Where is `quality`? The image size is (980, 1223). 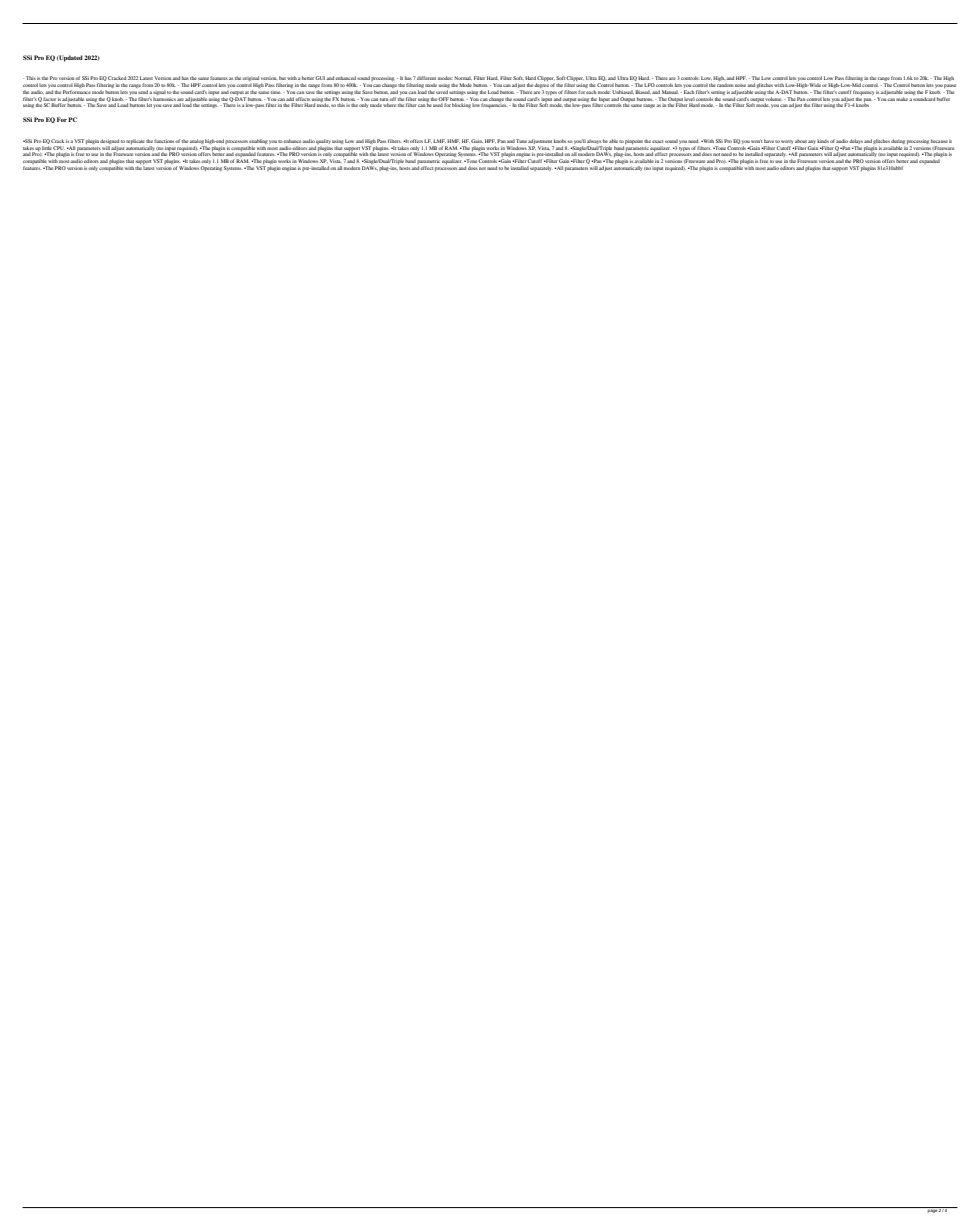 quality is located at coordinates (323, 141).
